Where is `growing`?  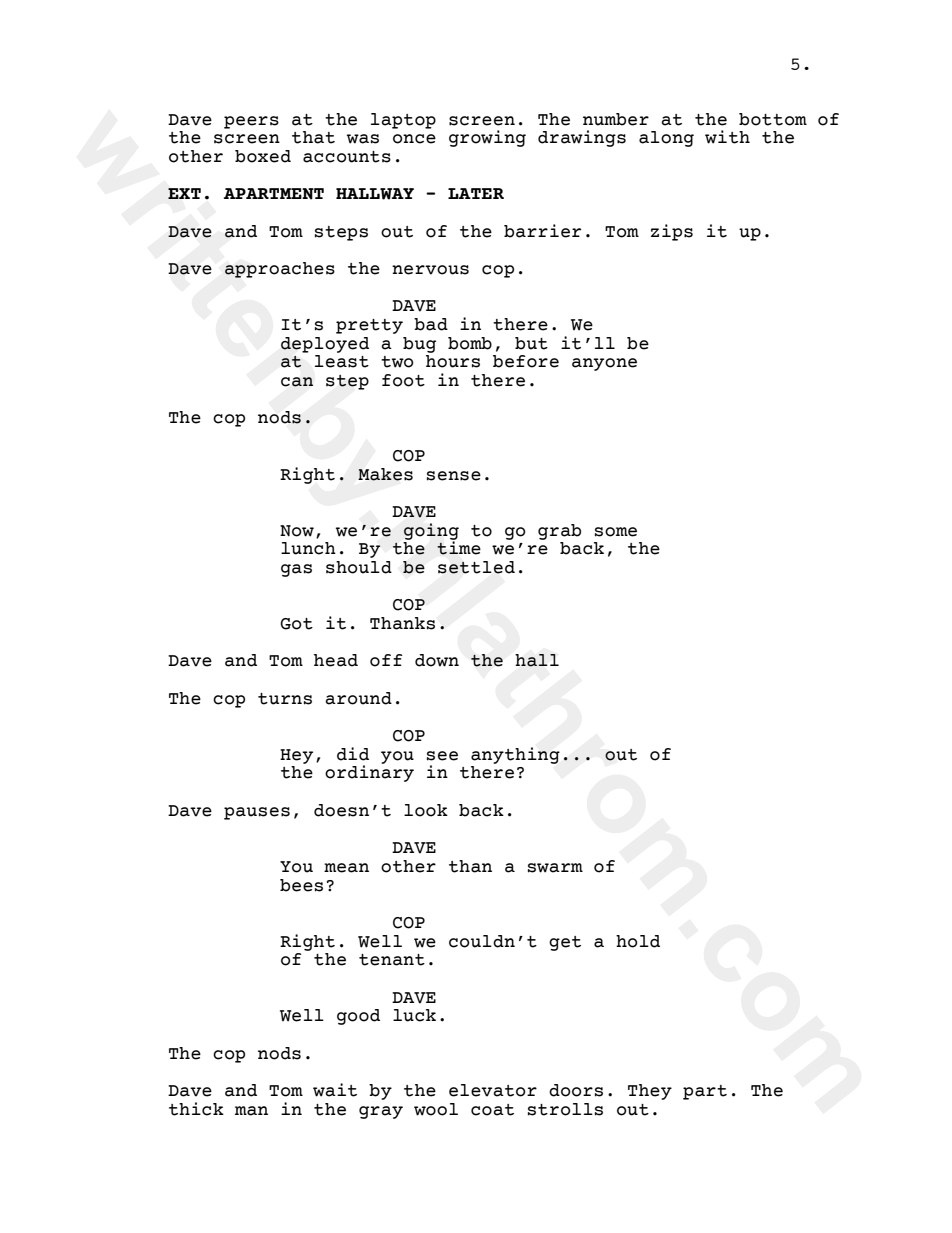
growing is located at coordinates (487, 138).
